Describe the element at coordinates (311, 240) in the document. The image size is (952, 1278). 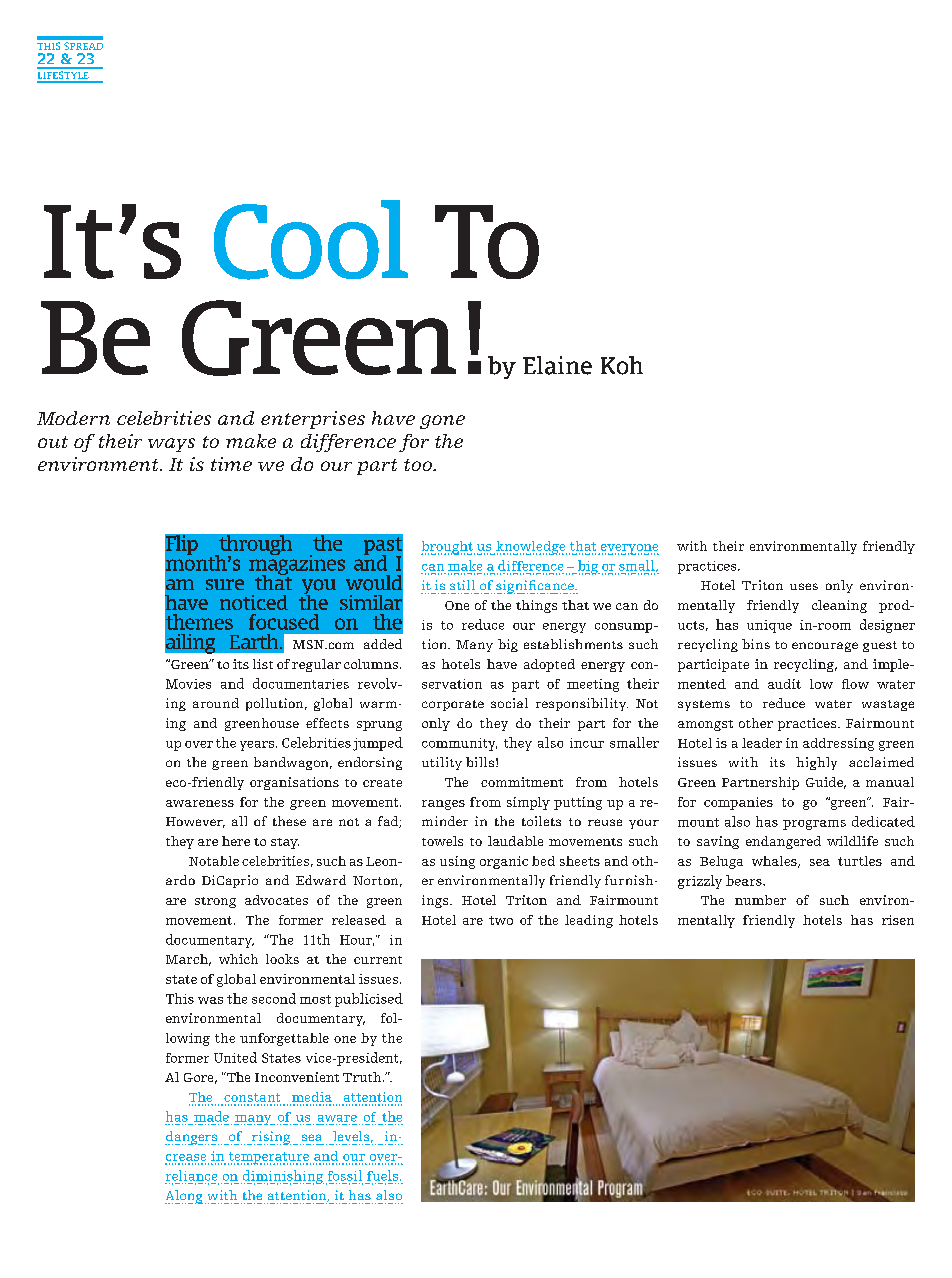
I see `Cool` at that location.
